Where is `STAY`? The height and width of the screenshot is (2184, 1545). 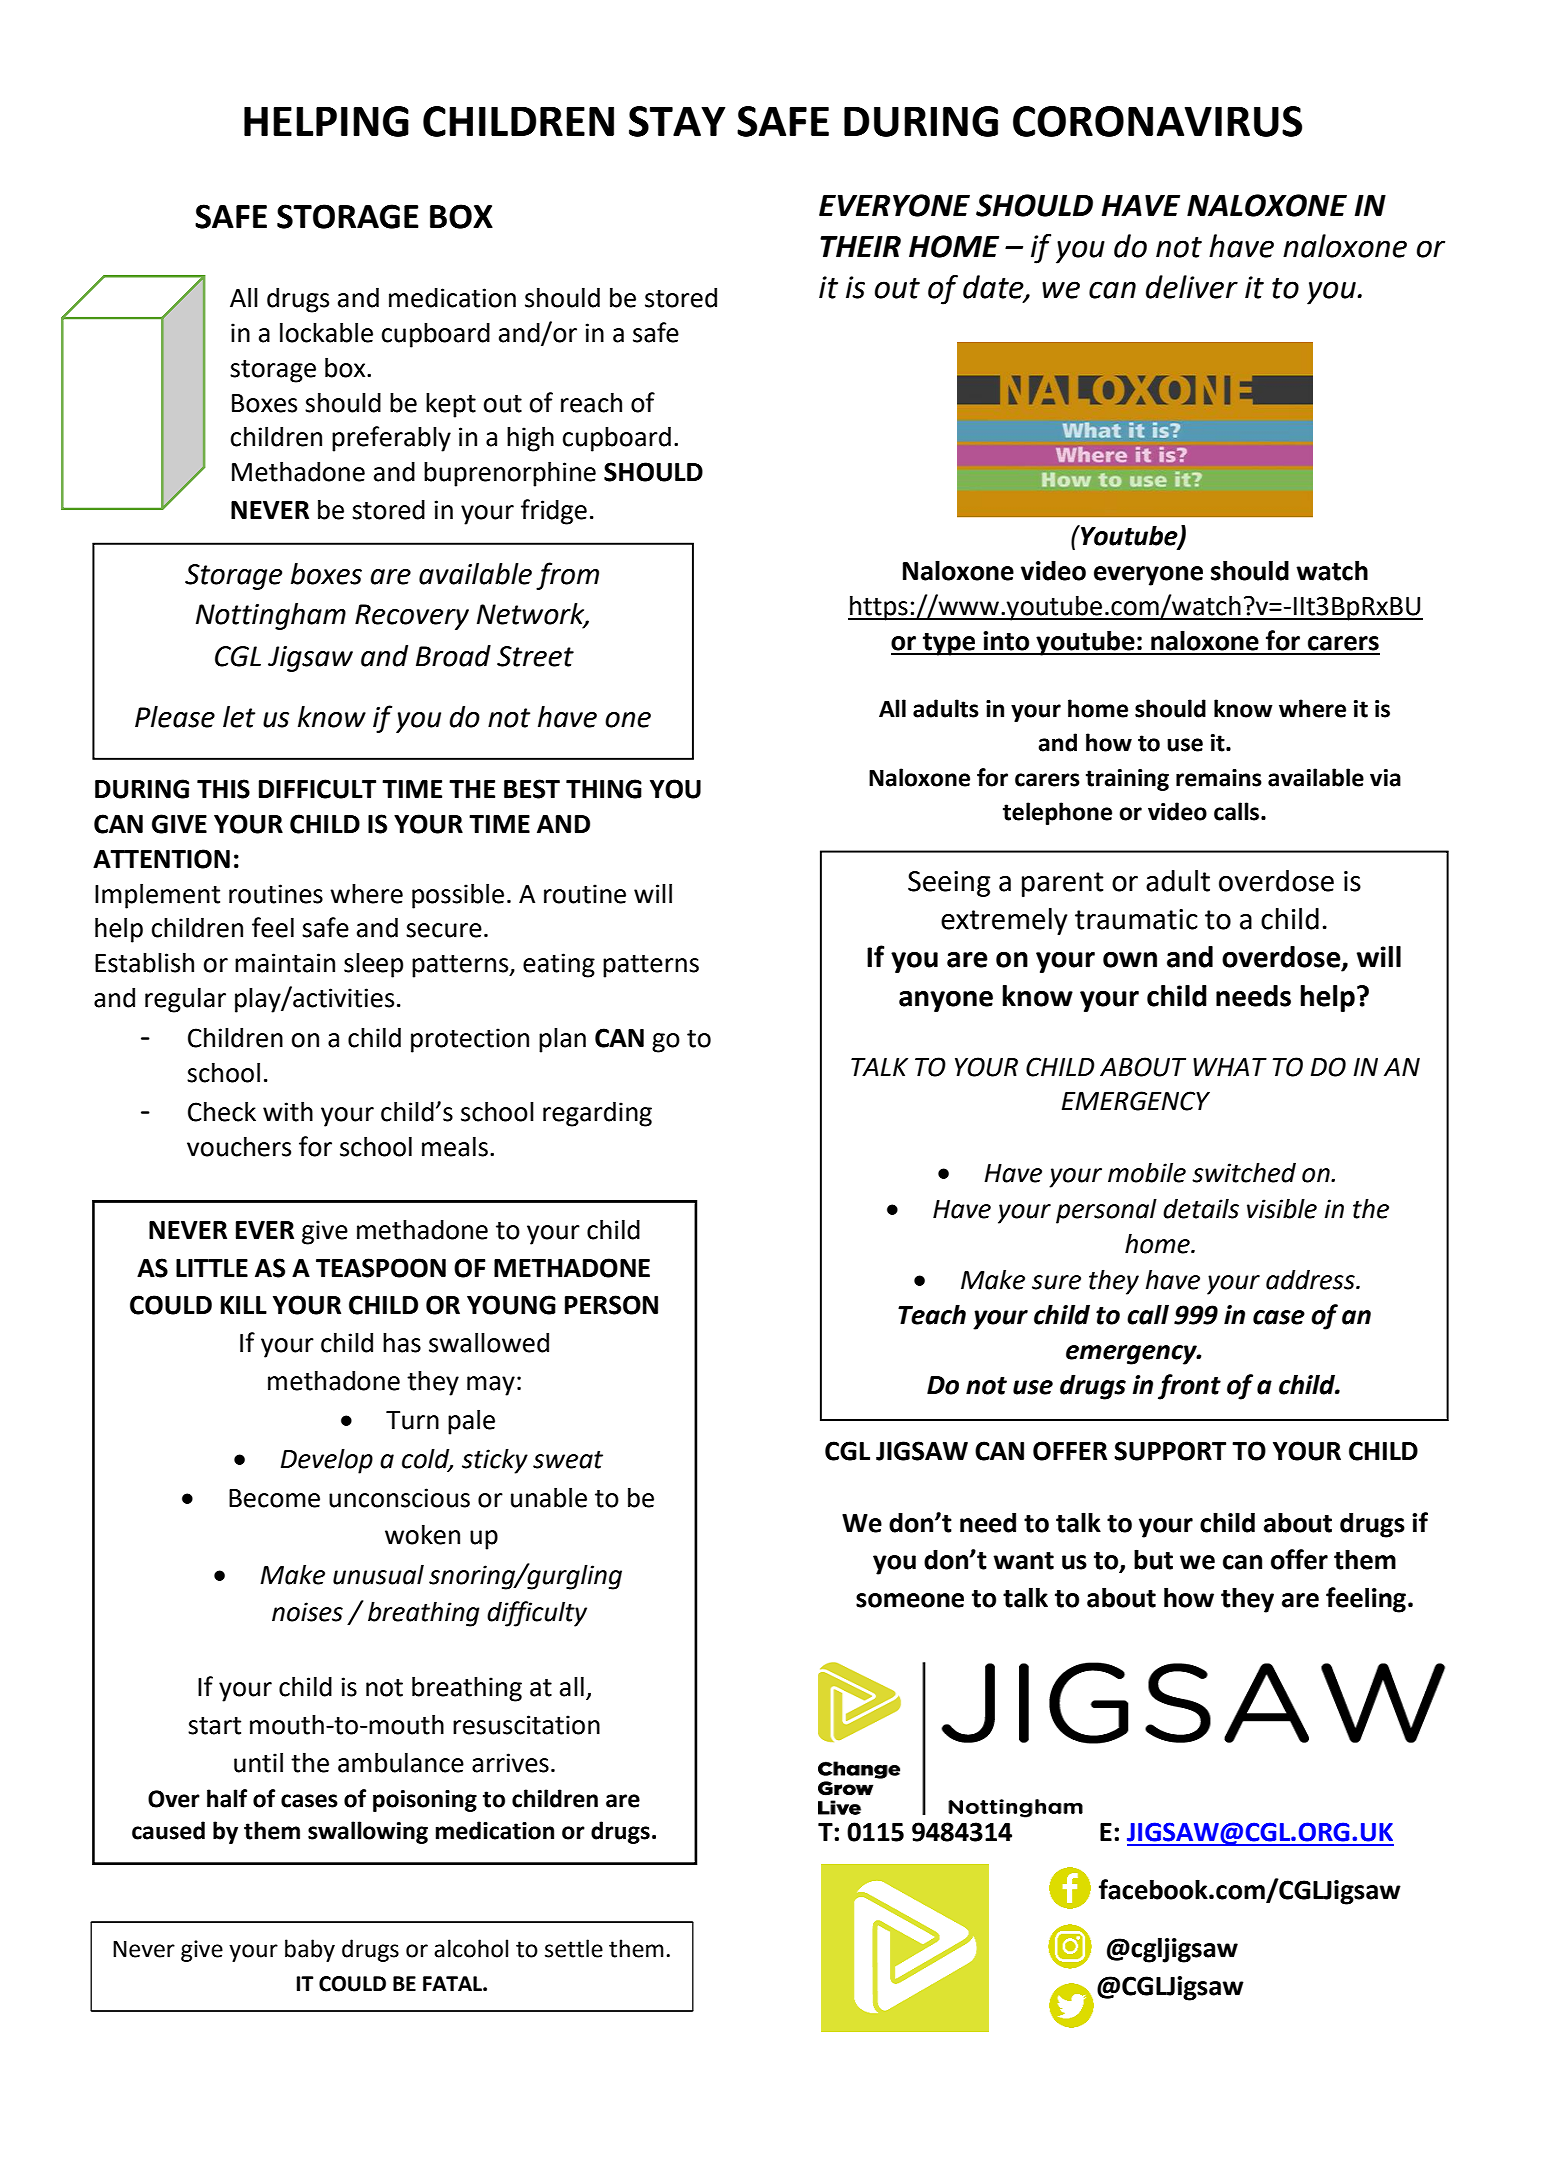
STAY is located at coordinates (677, 121).
